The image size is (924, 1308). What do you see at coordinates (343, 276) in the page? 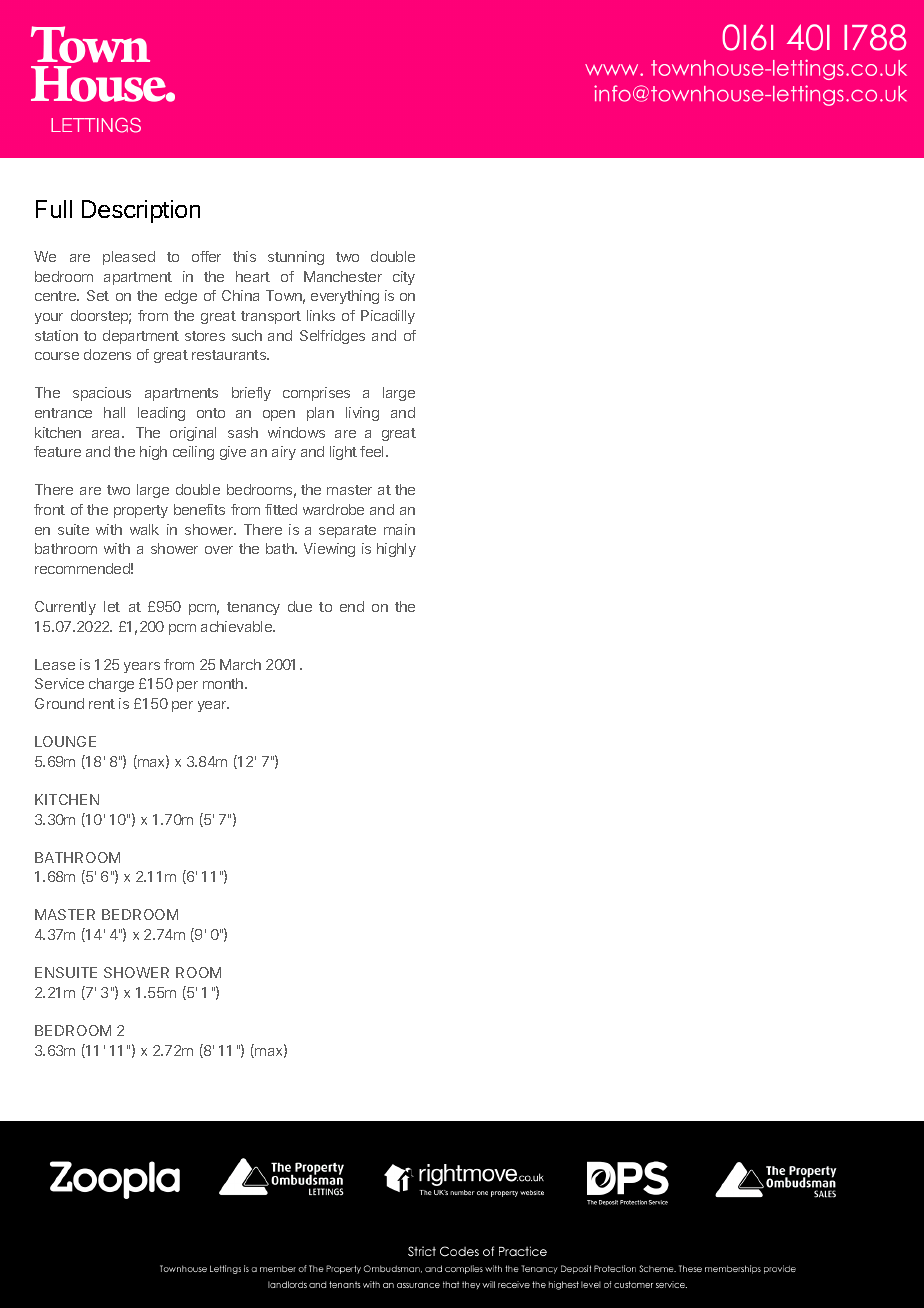
I see `Manchester` at bounding box center [343, 276].
